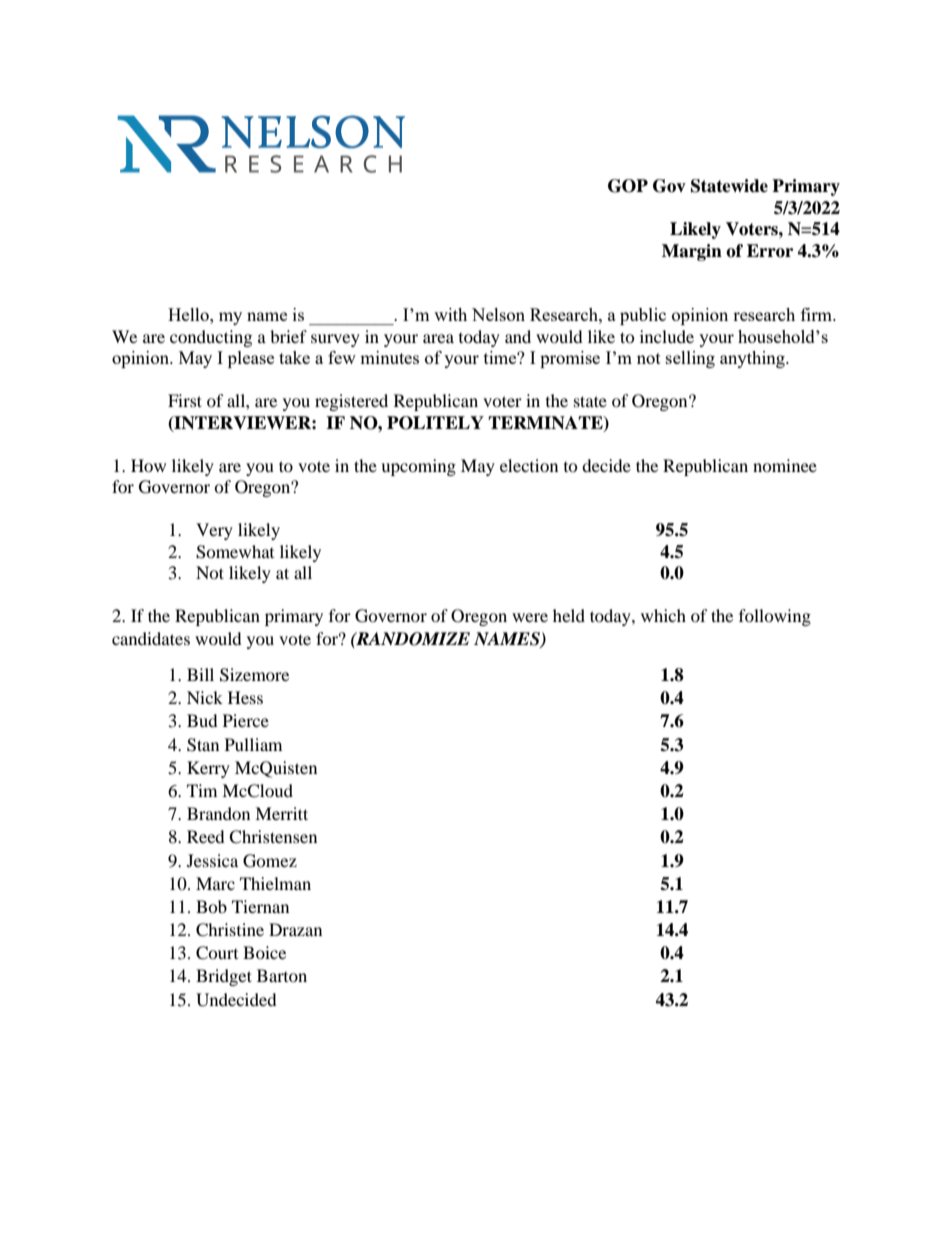 The height and width of the screenshot is (1233, 952). I want to click on Error, so click(770, 251).
